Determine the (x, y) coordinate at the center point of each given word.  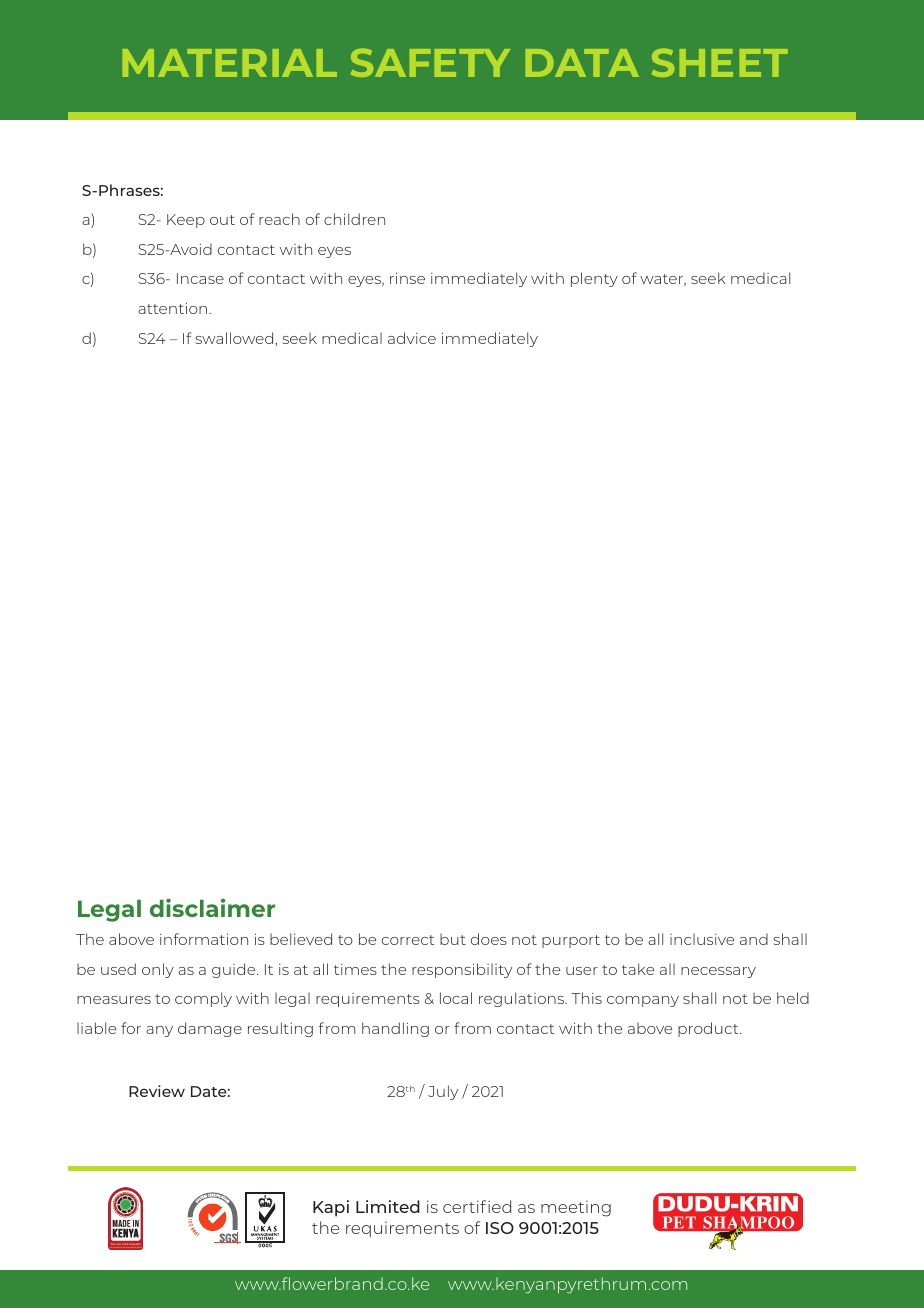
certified (477, 1206)
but (453, 939)
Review (157, 1091)
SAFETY (430, 62)
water (663, 280)
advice (412, 338)
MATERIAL (230, 63)
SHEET (720, 62)
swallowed (236, 338)
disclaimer (212, 907)
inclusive (702, 939)
